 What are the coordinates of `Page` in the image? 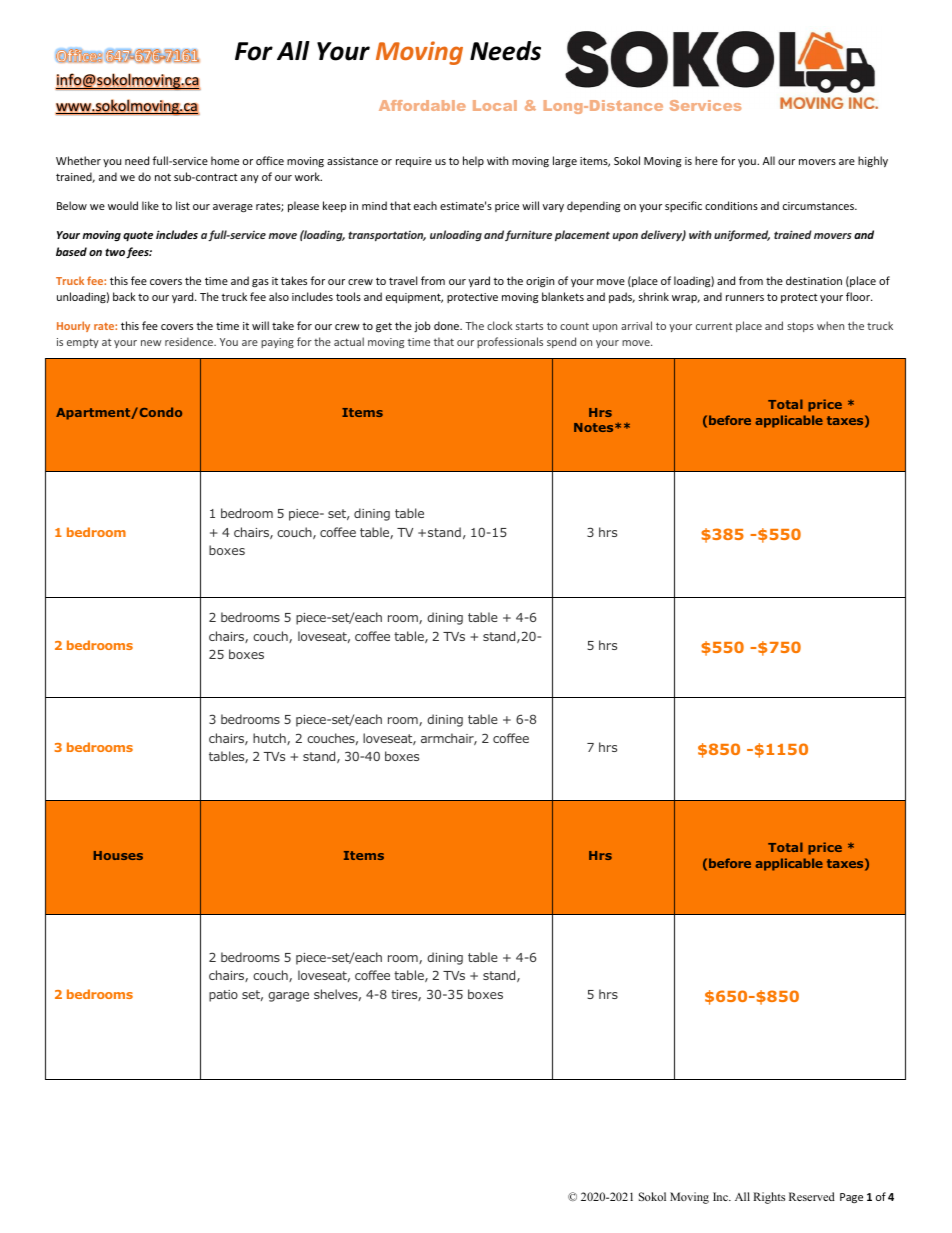 It's located at (851, 1198).
